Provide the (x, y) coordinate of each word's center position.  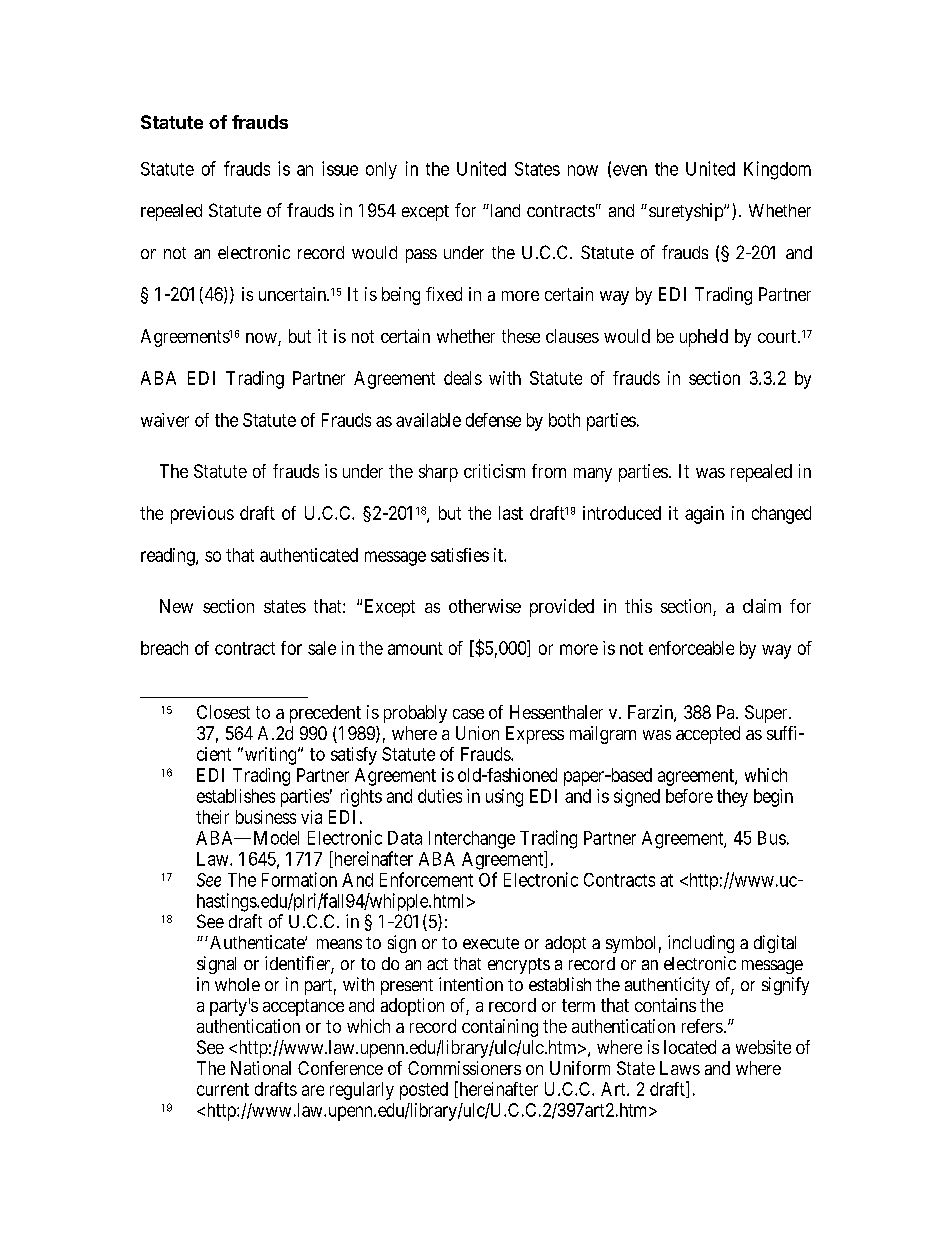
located (690, 1047)
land (504, 210)
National (261, 1068)
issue (340, 168)
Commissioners (464, 1068)
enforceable (691, 648)
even (630, 170)
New (176, 606)
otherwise (485, 606)
